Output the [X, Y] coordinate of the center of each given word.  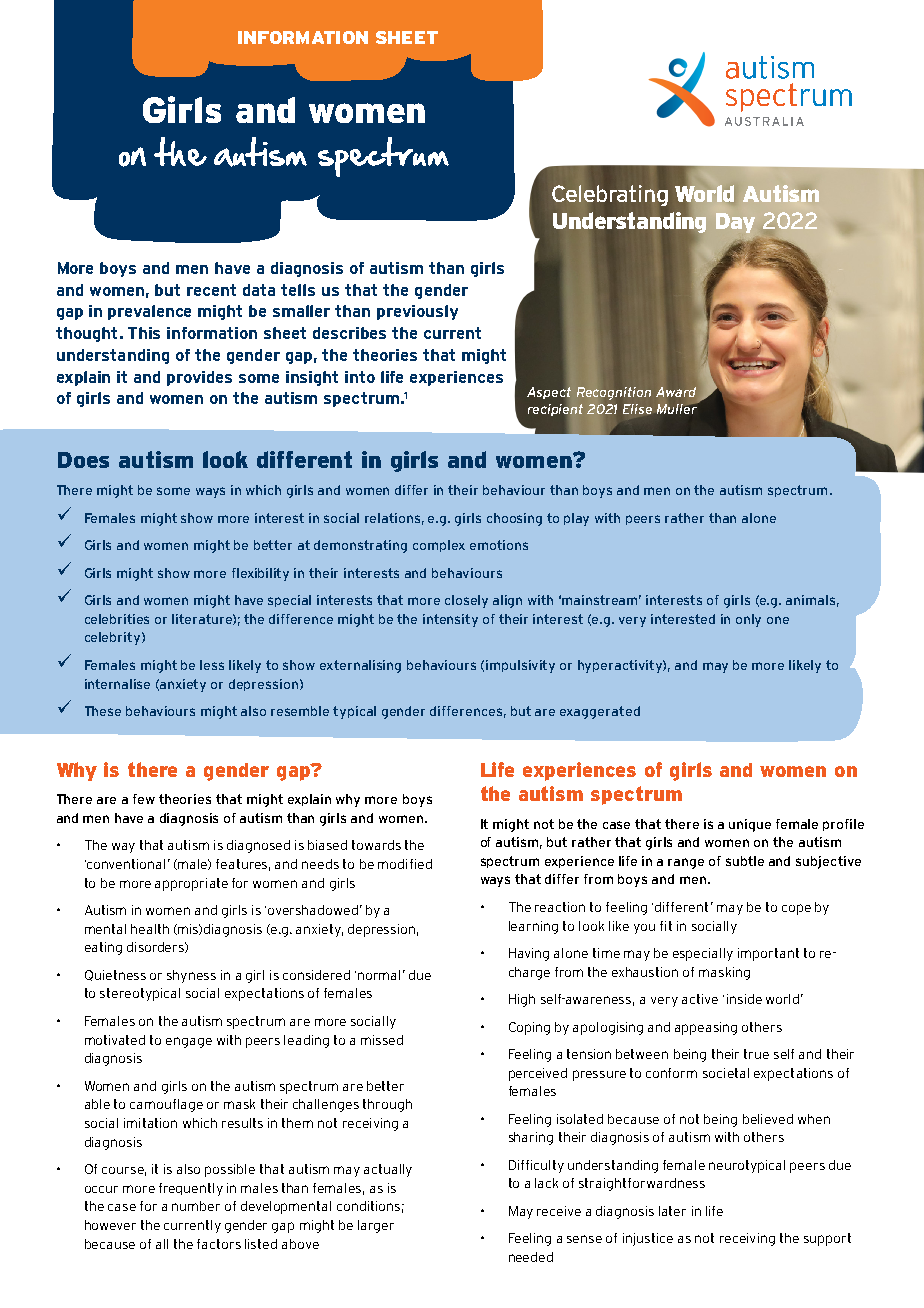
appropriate [191, 884]
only [748, 620]
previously [417, 312]
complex [439, 546]
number [196, 1206]
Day [735, 223]
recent [211, 290]
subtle [745, 861]
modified [405, 864]
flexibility [260, 574]
